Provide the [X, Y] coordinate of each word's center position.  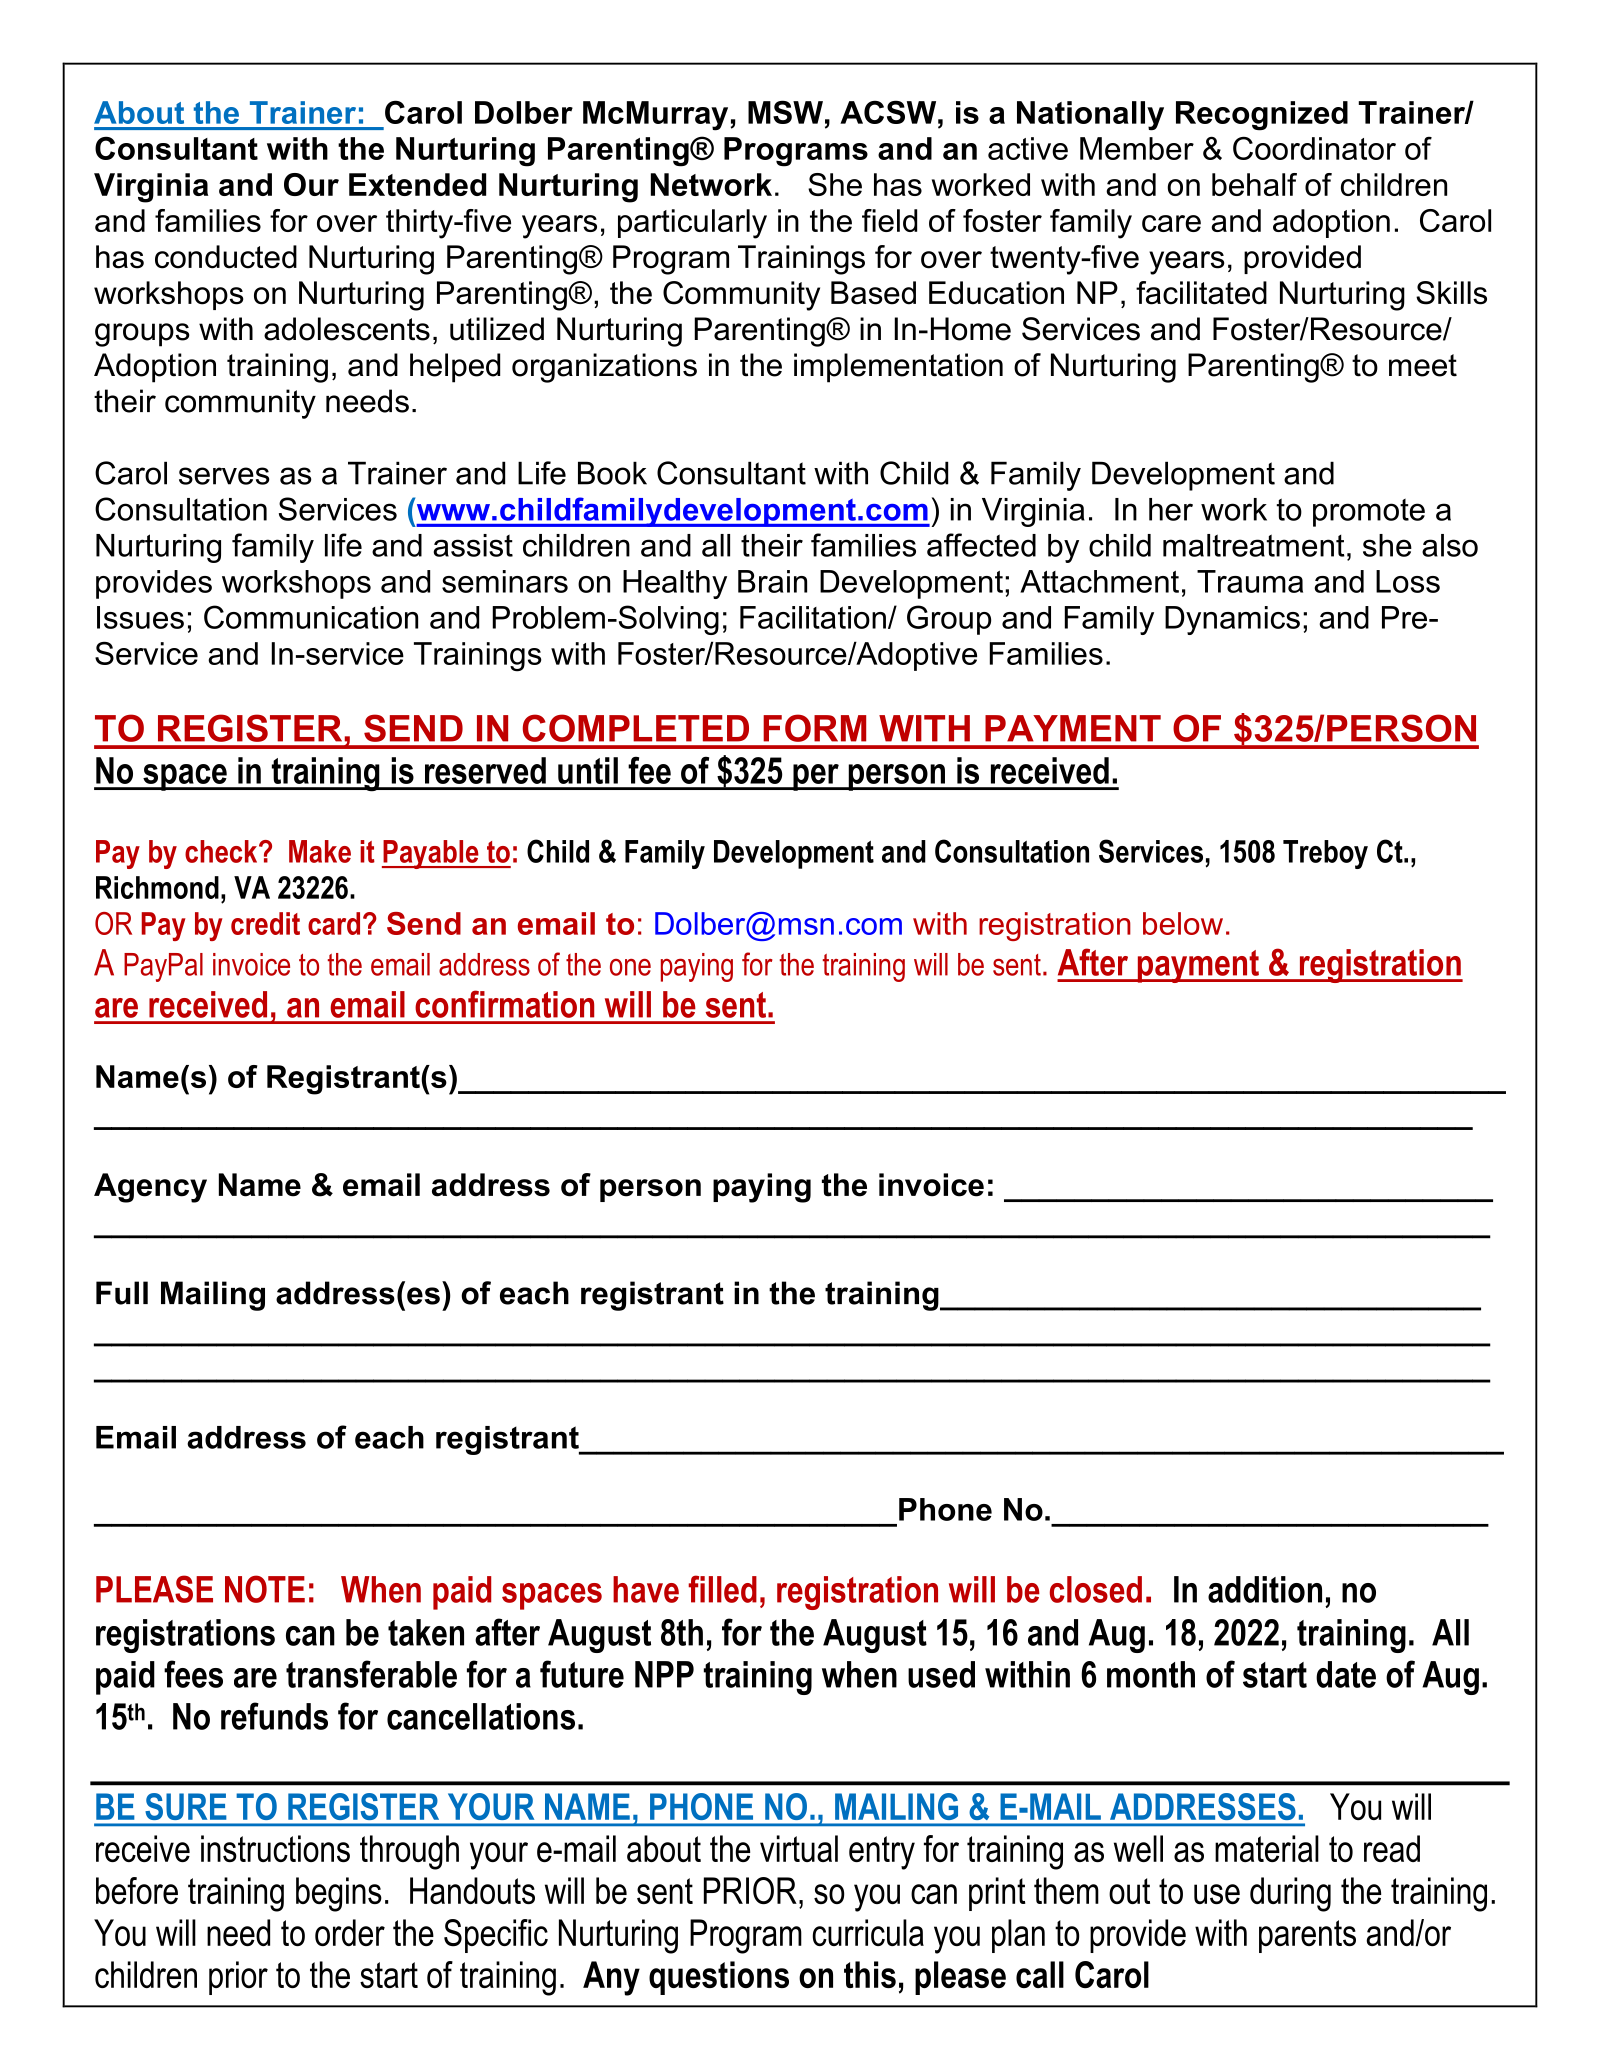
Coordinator [1314, 148]
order [350, 1932]
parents [1307, 1936]
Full [122, 1293]
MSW [785, 112]
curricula [868, 1932]
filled [722, 1589]
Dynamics [1232, 620]
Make [320, 851]
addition [1265, 1589]
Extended [417, 184]
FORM [814, 728]
